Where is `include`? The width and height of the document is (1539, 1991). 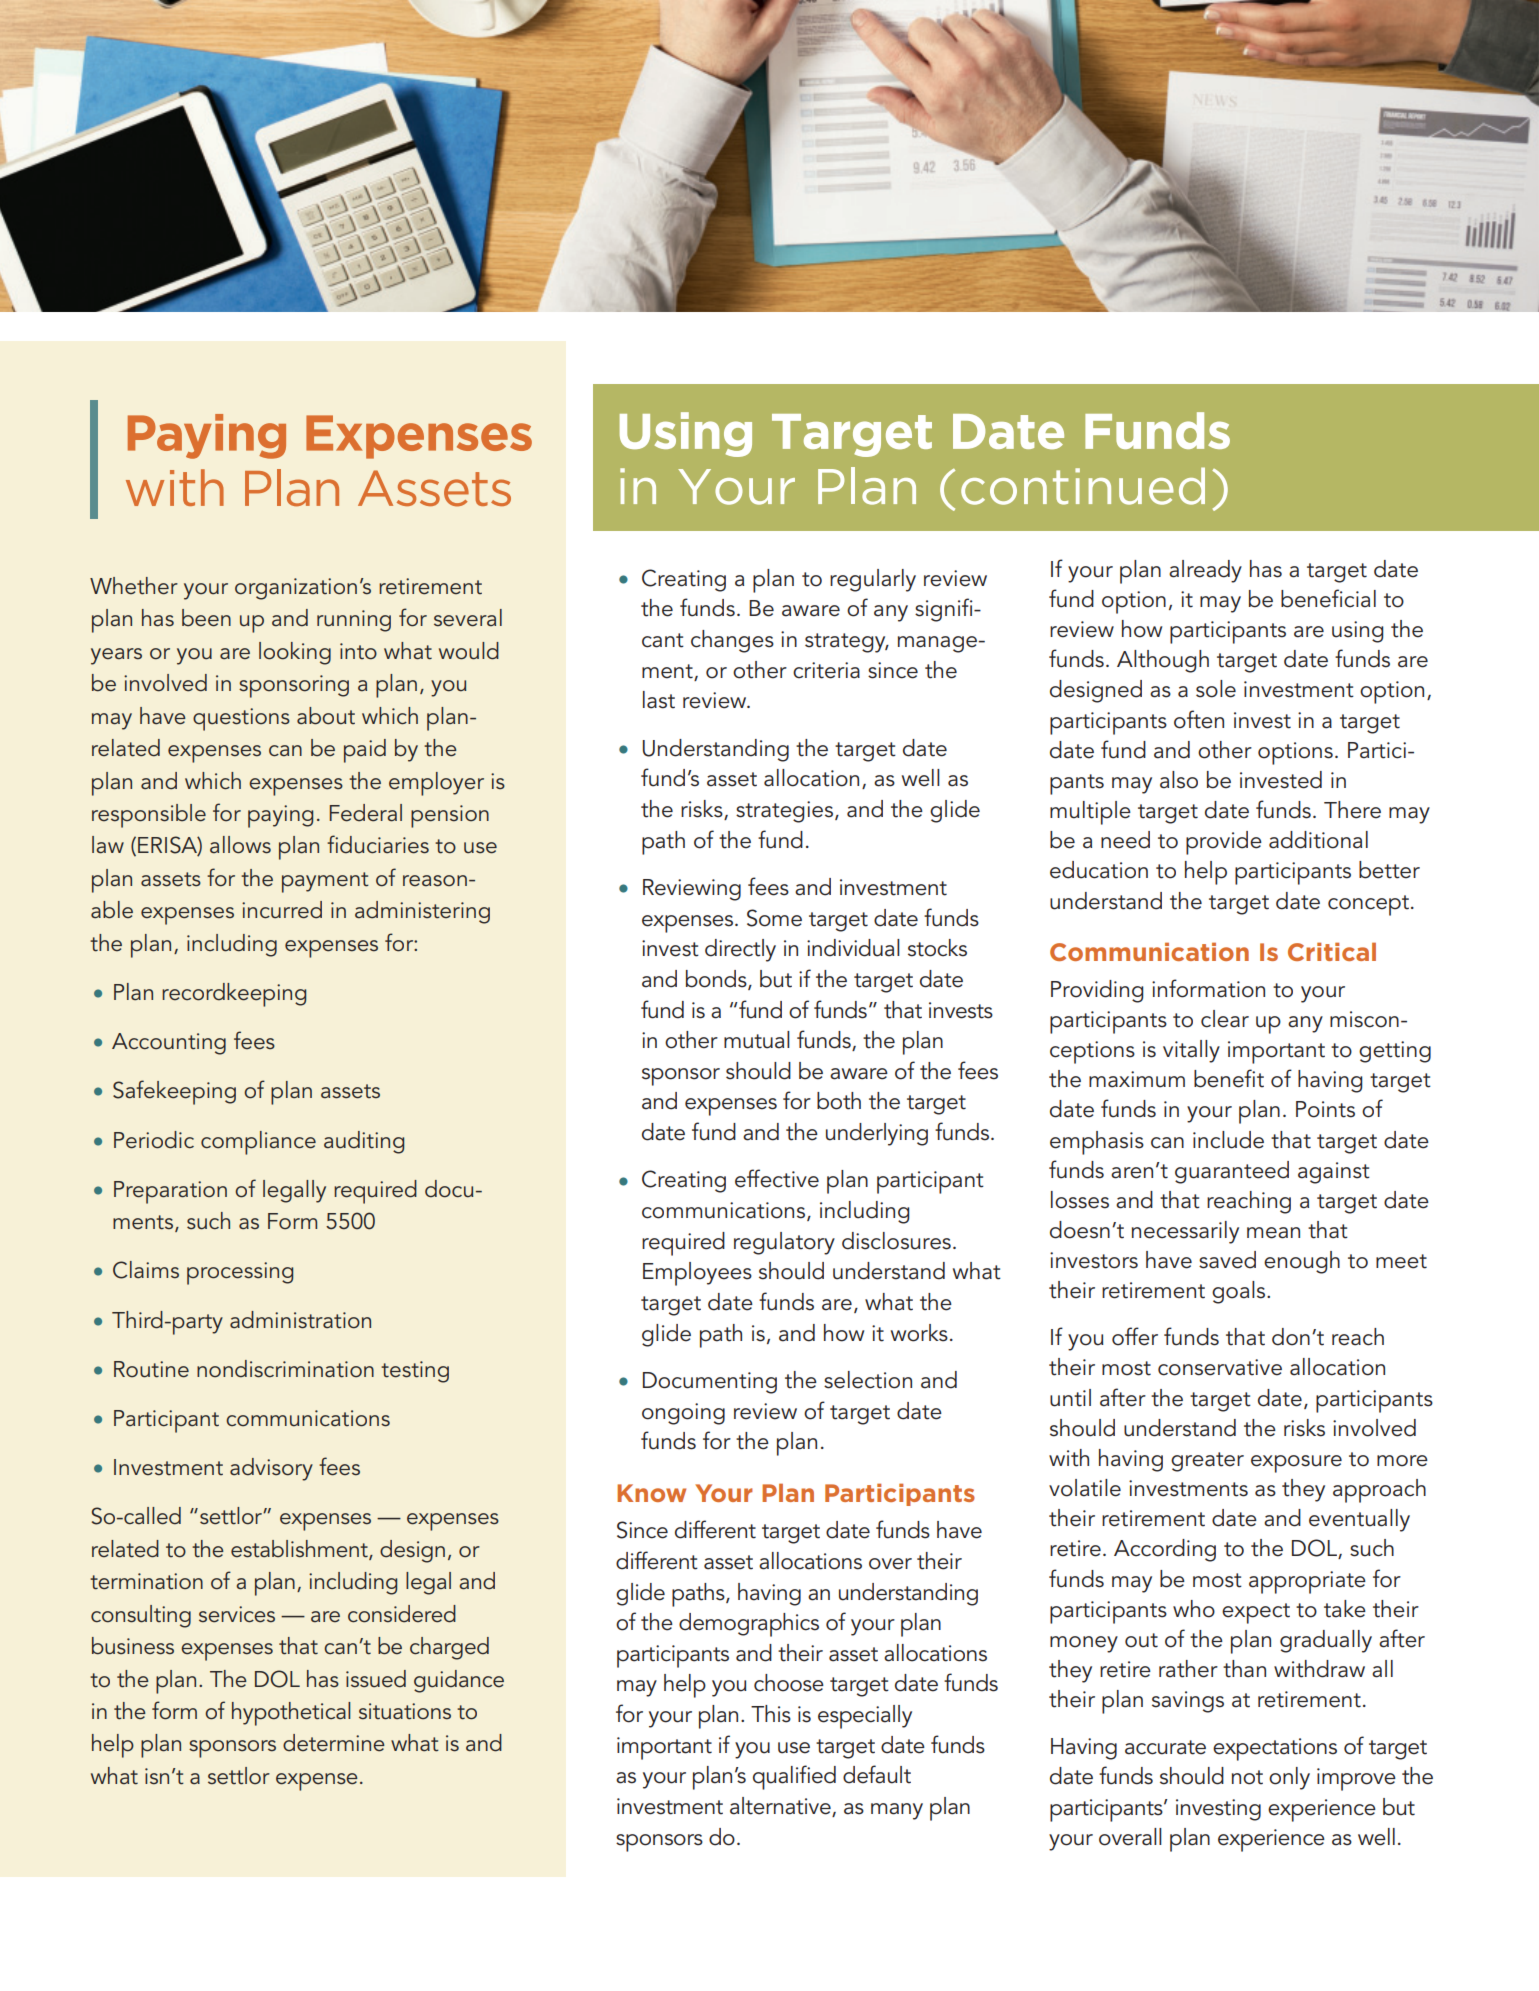 include is located at coordinates (1228, 1140).
